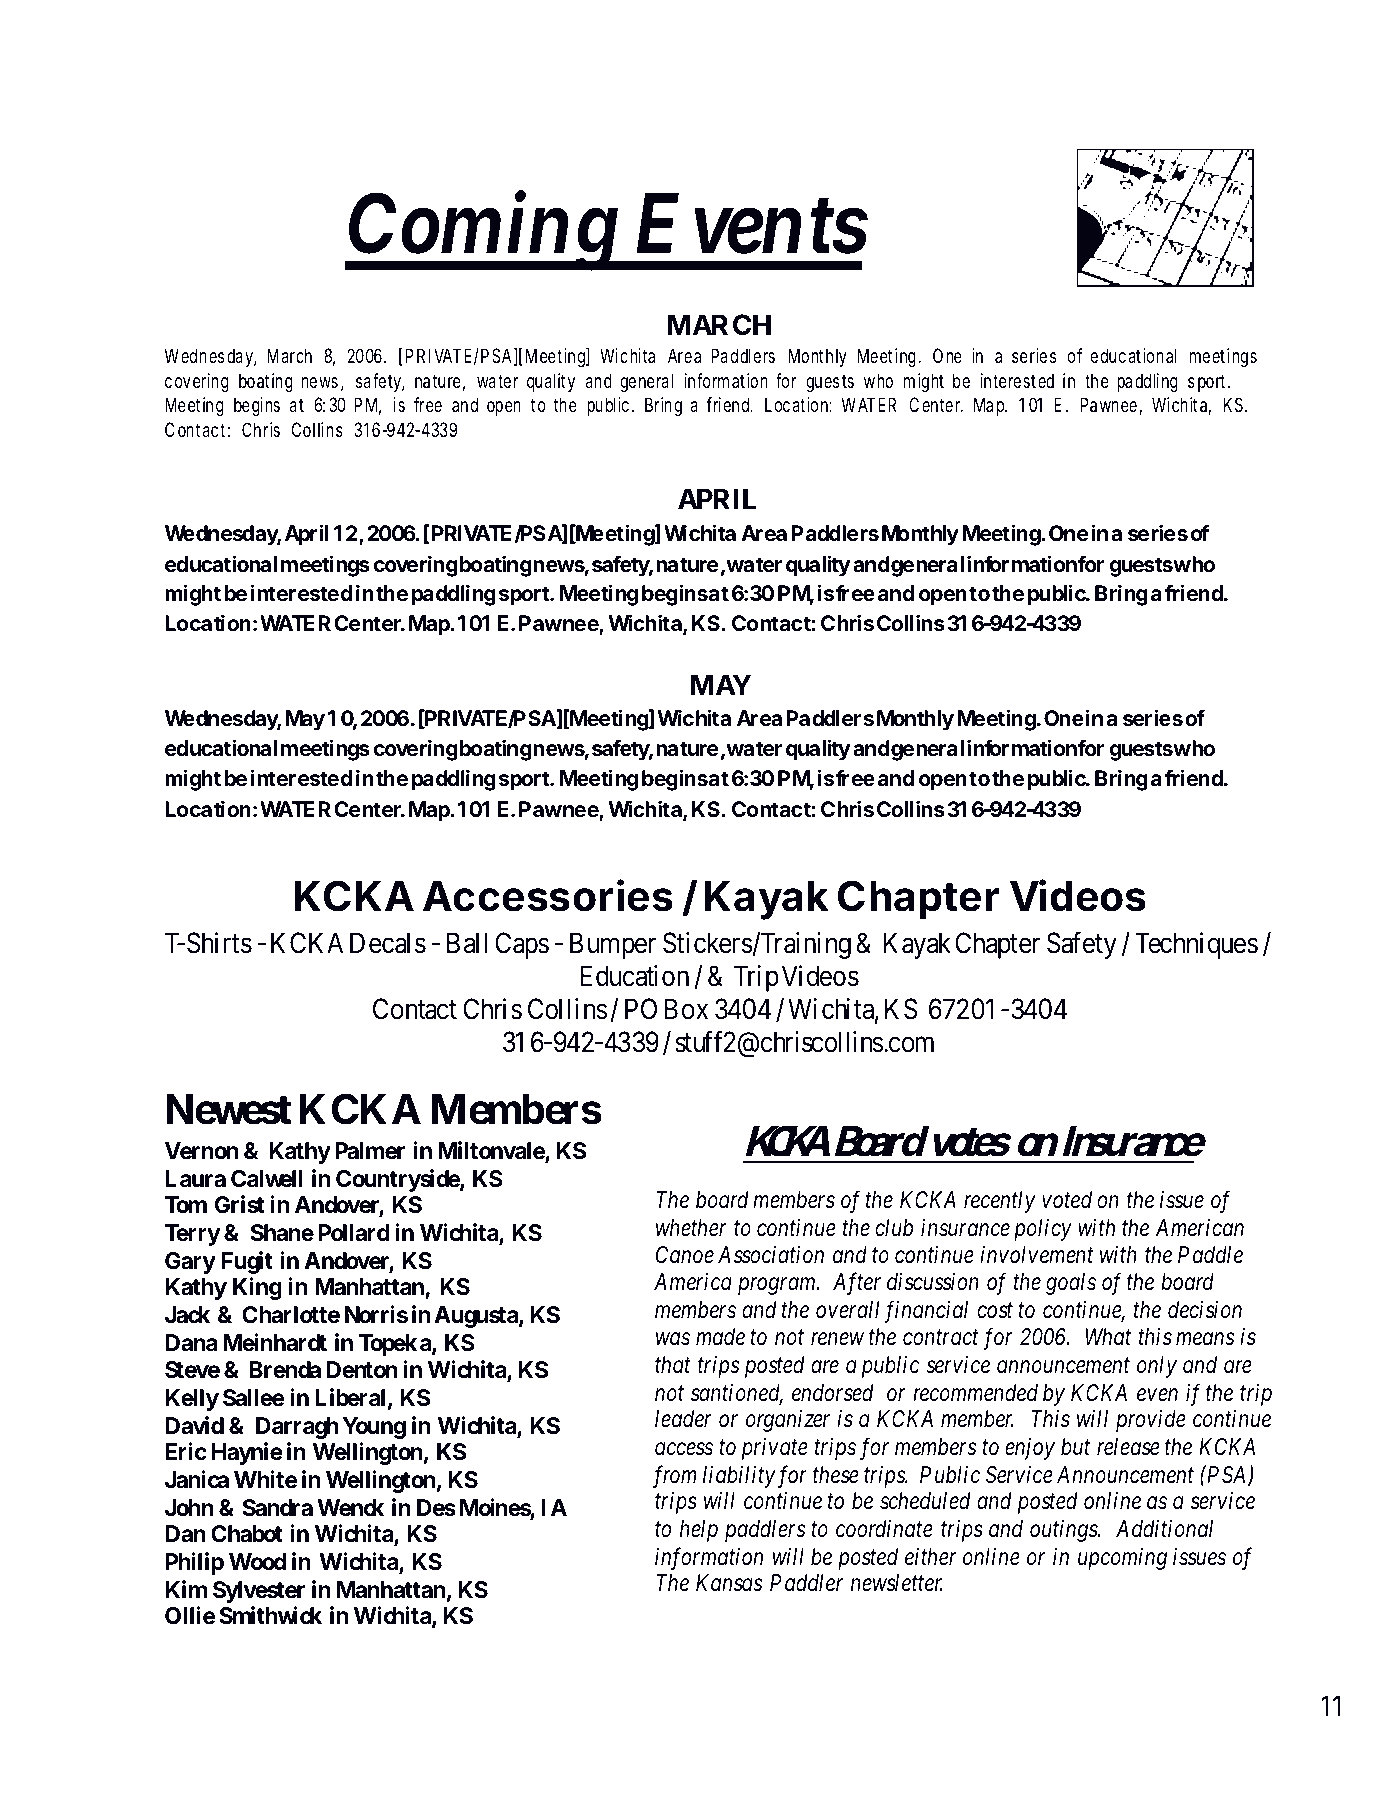 This document has width=1398, height=1809. I want to click on recently, so click(1000, 1202).
